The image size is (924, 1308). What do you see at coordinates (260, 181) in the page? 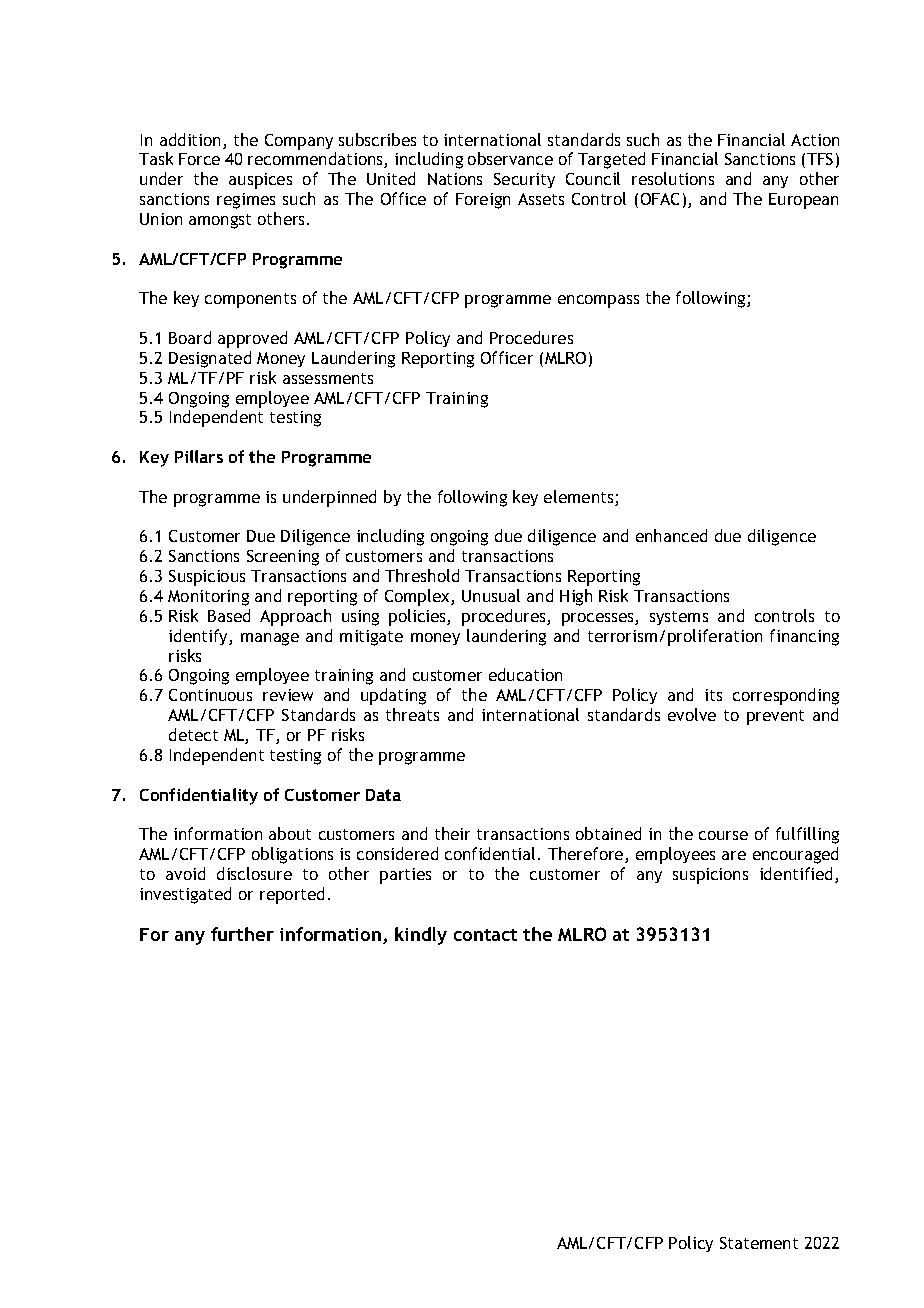
I see `auspices` at bounding box center [260, 181].
